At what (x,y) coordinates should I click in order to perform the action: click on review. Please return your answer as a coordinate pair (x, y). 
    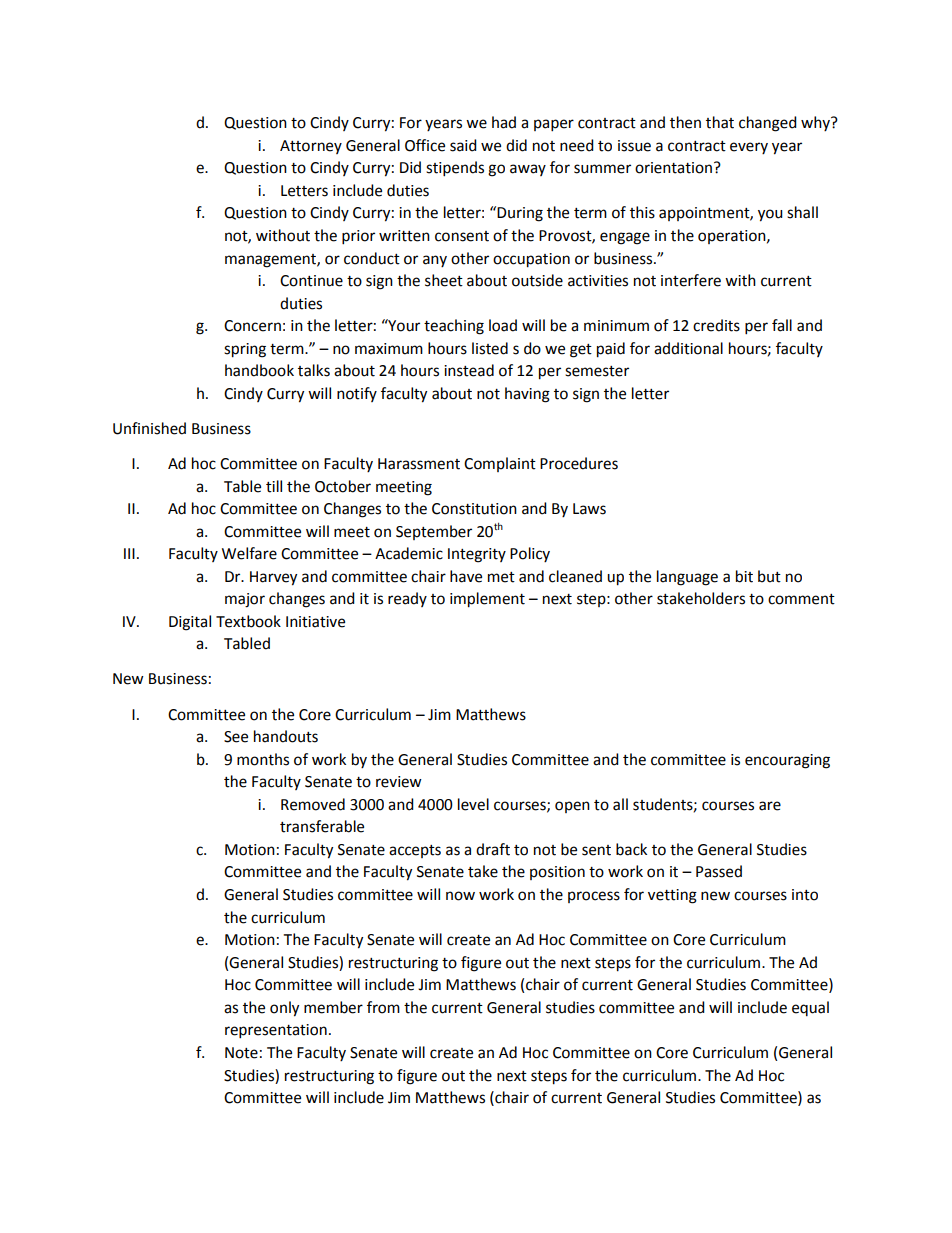
    Looking at the image, I should click on (399, 782).
